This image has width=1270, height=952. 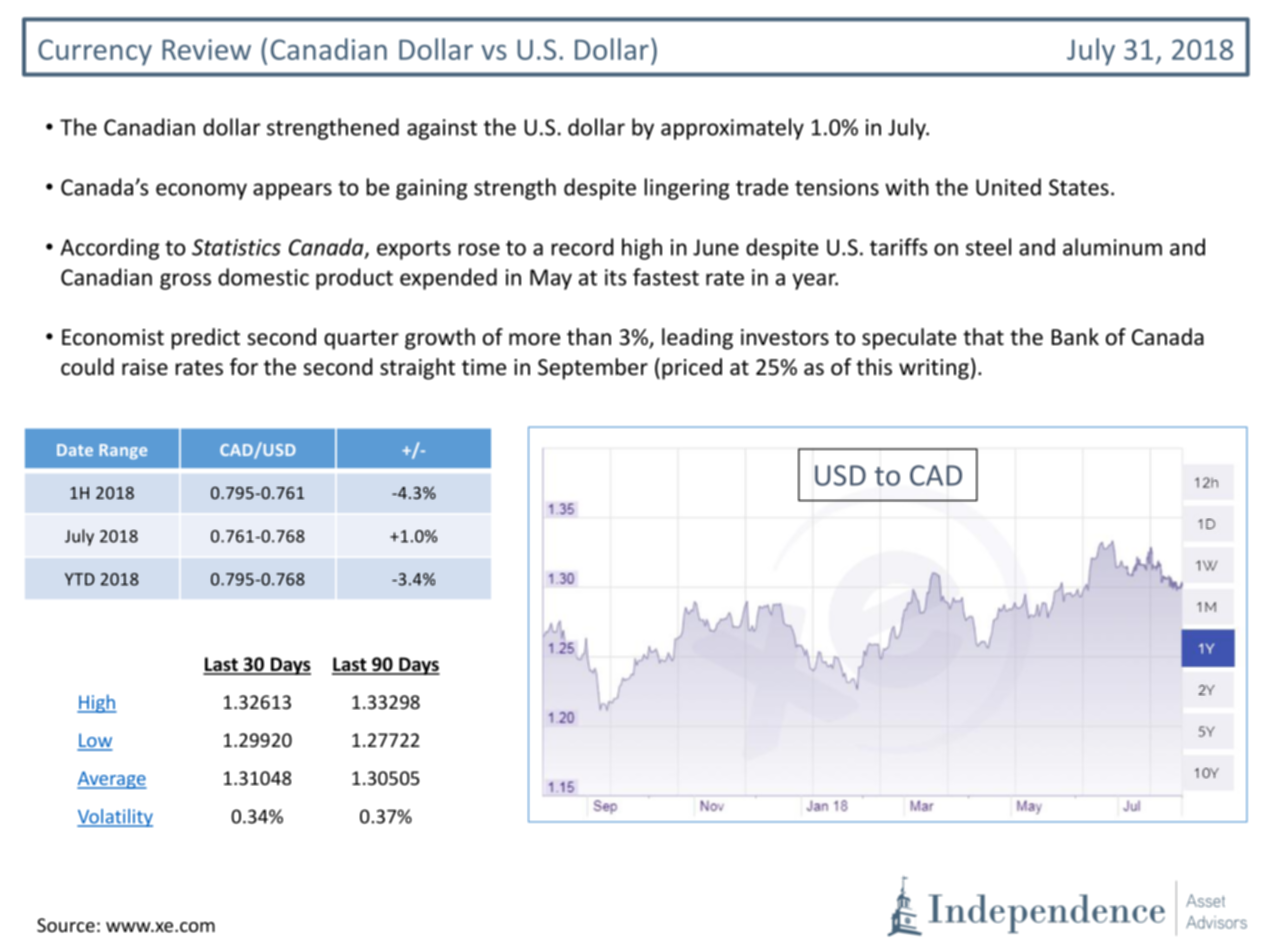 I want to click on Low, so click(x=95, y=741).
